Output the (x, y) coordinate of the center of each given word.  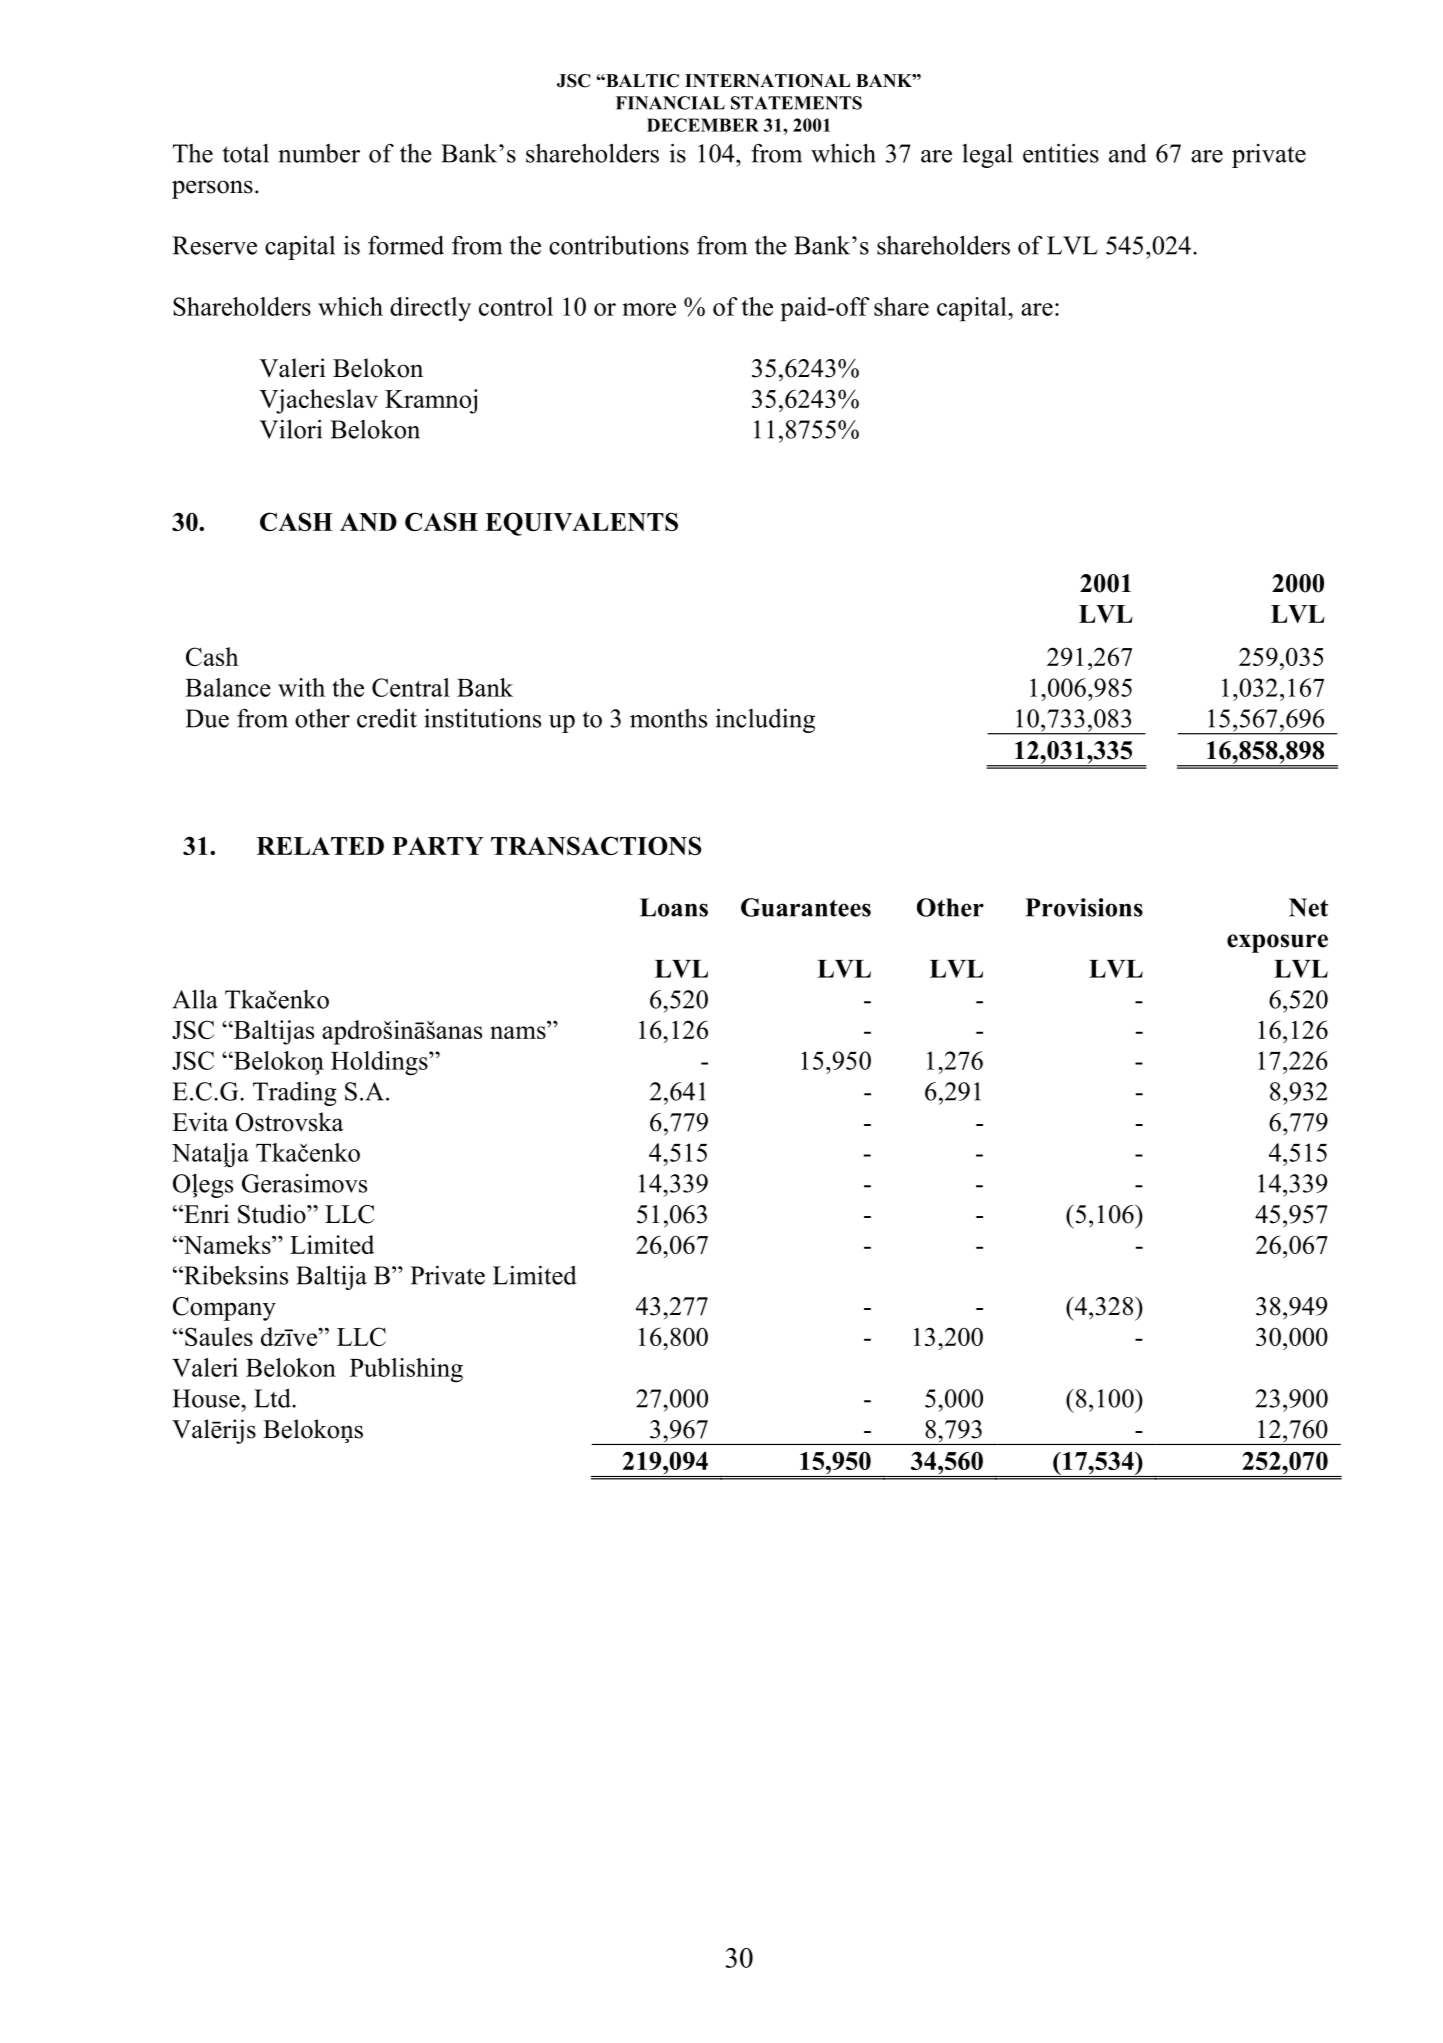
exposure (1277, 943)
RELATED (320, 846)
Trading (295, 1093)
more (649, 309)
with (301, 687)
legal (987, 155)
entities (1061, 153)
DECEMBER (703, 125)
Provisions (1084, 907)
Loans (674, 907)
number (319, 153)
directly (430, 309)
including (765, 720)
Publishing (406, 1370)
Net (1308, 907)
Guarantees (806, 907)
